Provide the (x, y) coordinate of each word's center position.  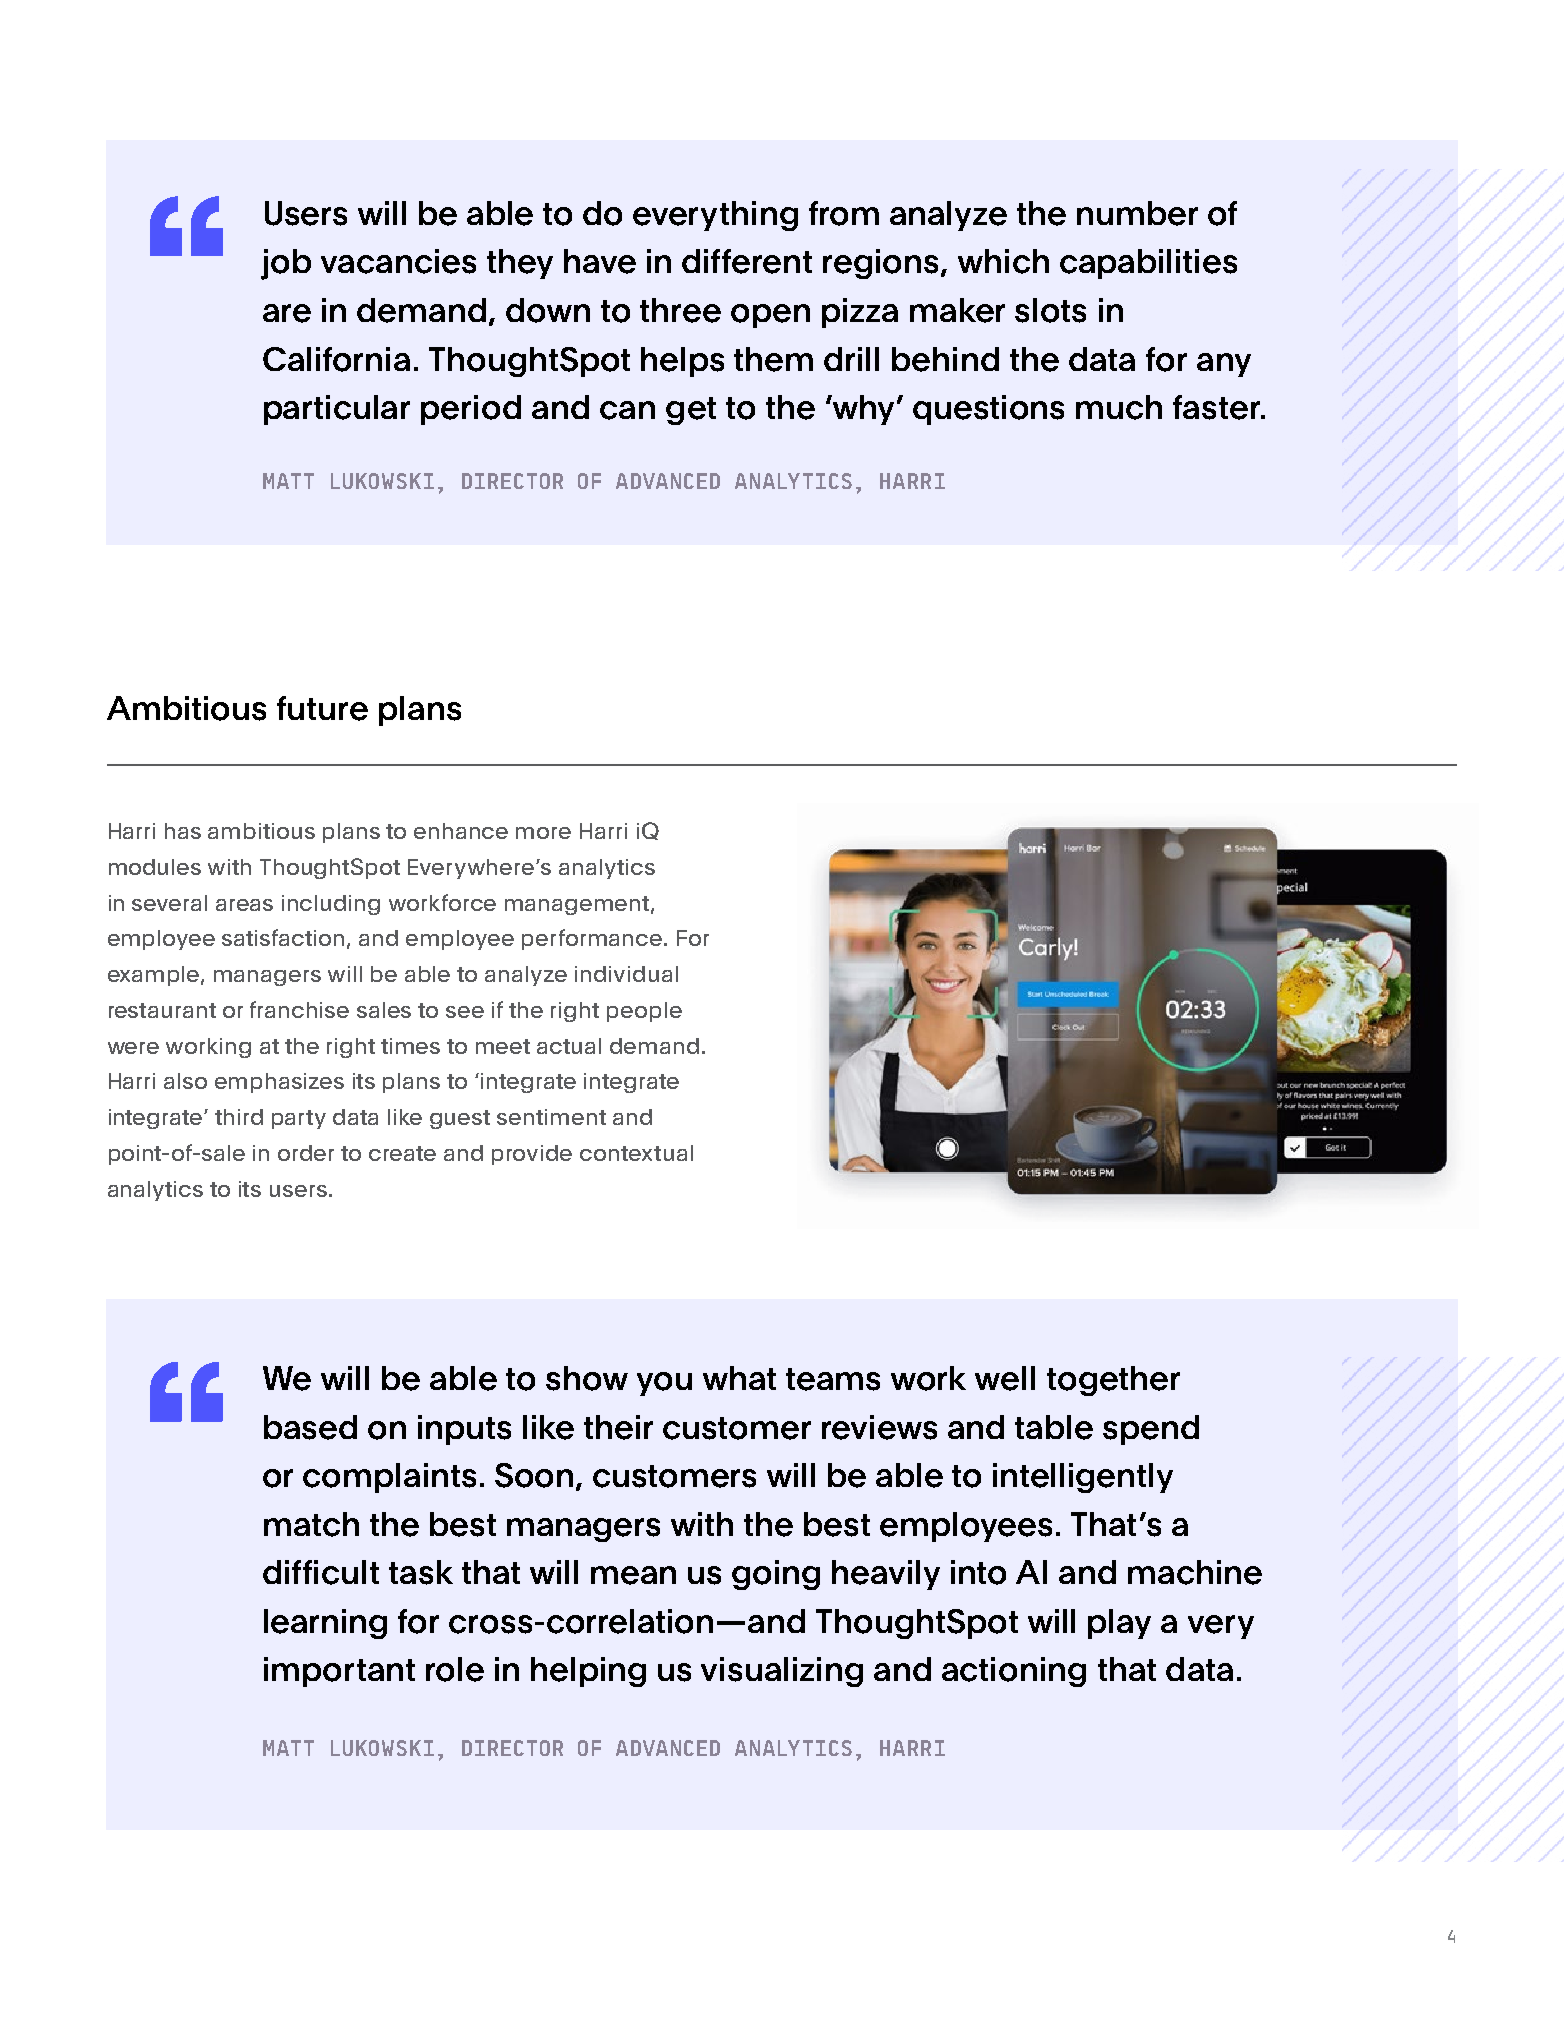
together (1113, 1381)
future (322, 708)
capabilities (1148, 264)
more (543, 833)
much (1119, 407)
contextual (636, 1153)
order (306, 1153)
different (747, 261)
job (286, 264)
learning (325, 1624)
